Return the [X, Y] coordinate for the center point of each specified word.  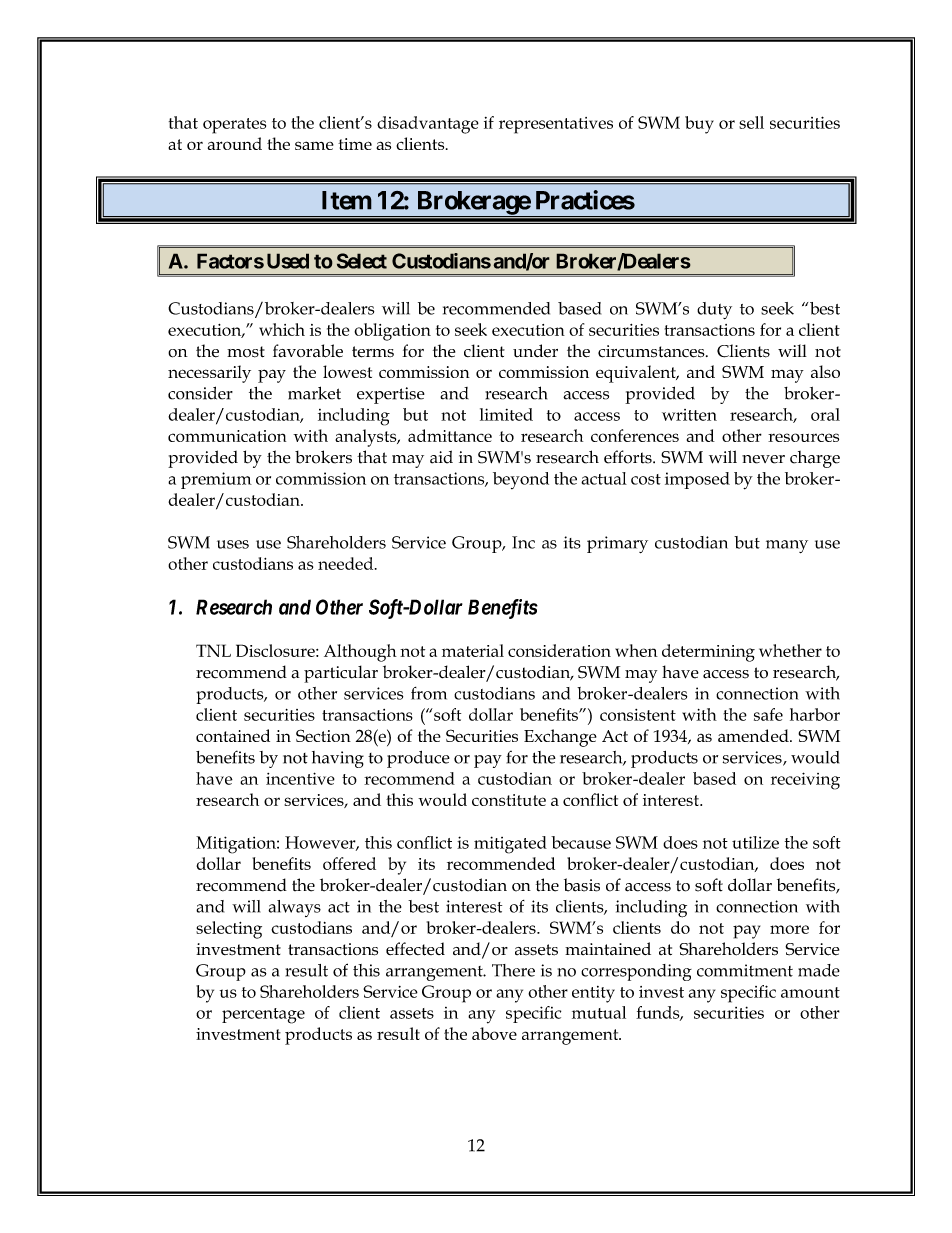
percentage [263, 1016]
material [473, 650]
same [314, 145]
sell [751, 122]
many [787, 546]
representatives [556, 125]
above [494, 1033]
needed [347, 563]
